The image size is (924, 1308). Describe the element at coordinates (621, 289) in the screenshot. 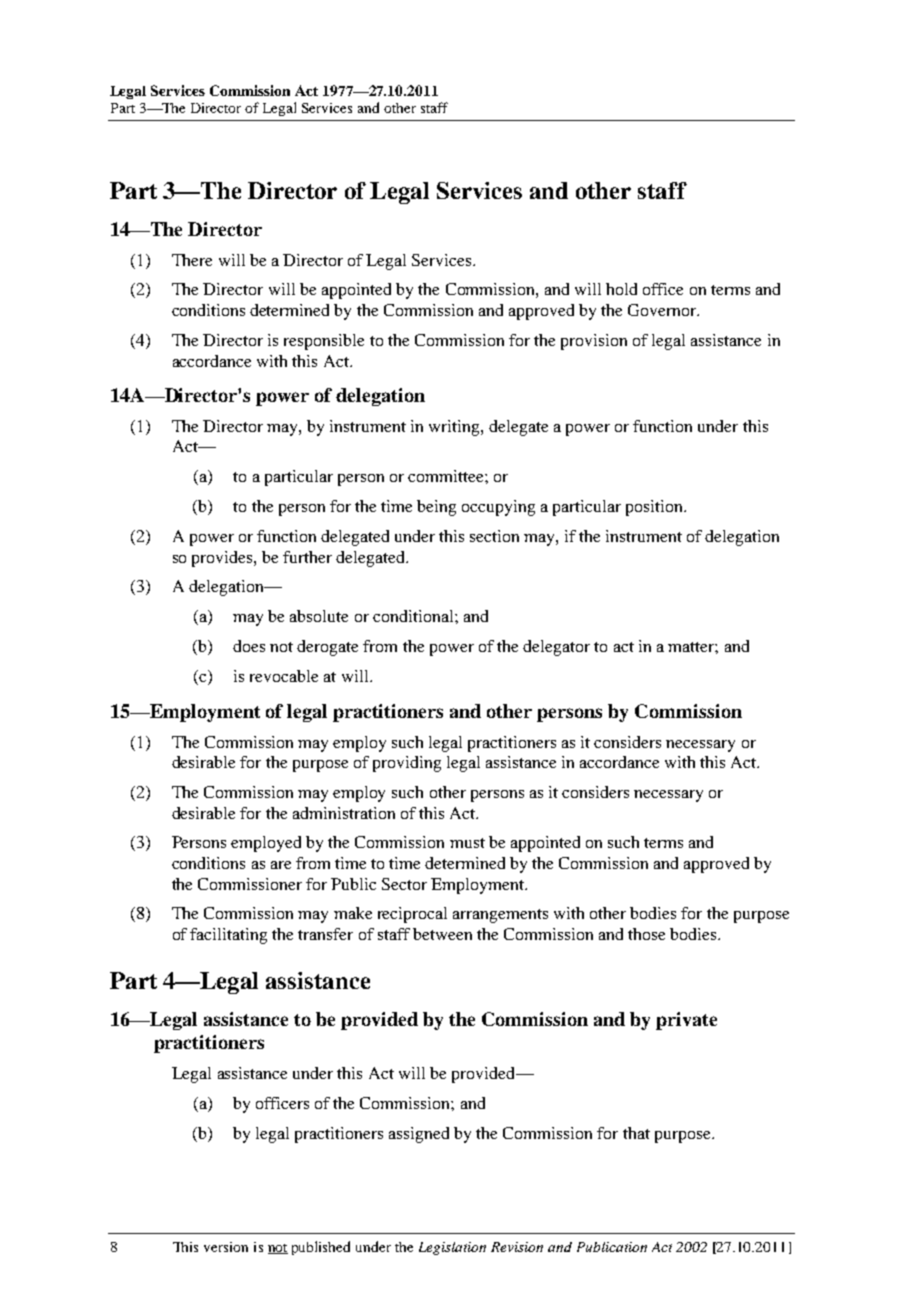

I see `hold` at that location.
